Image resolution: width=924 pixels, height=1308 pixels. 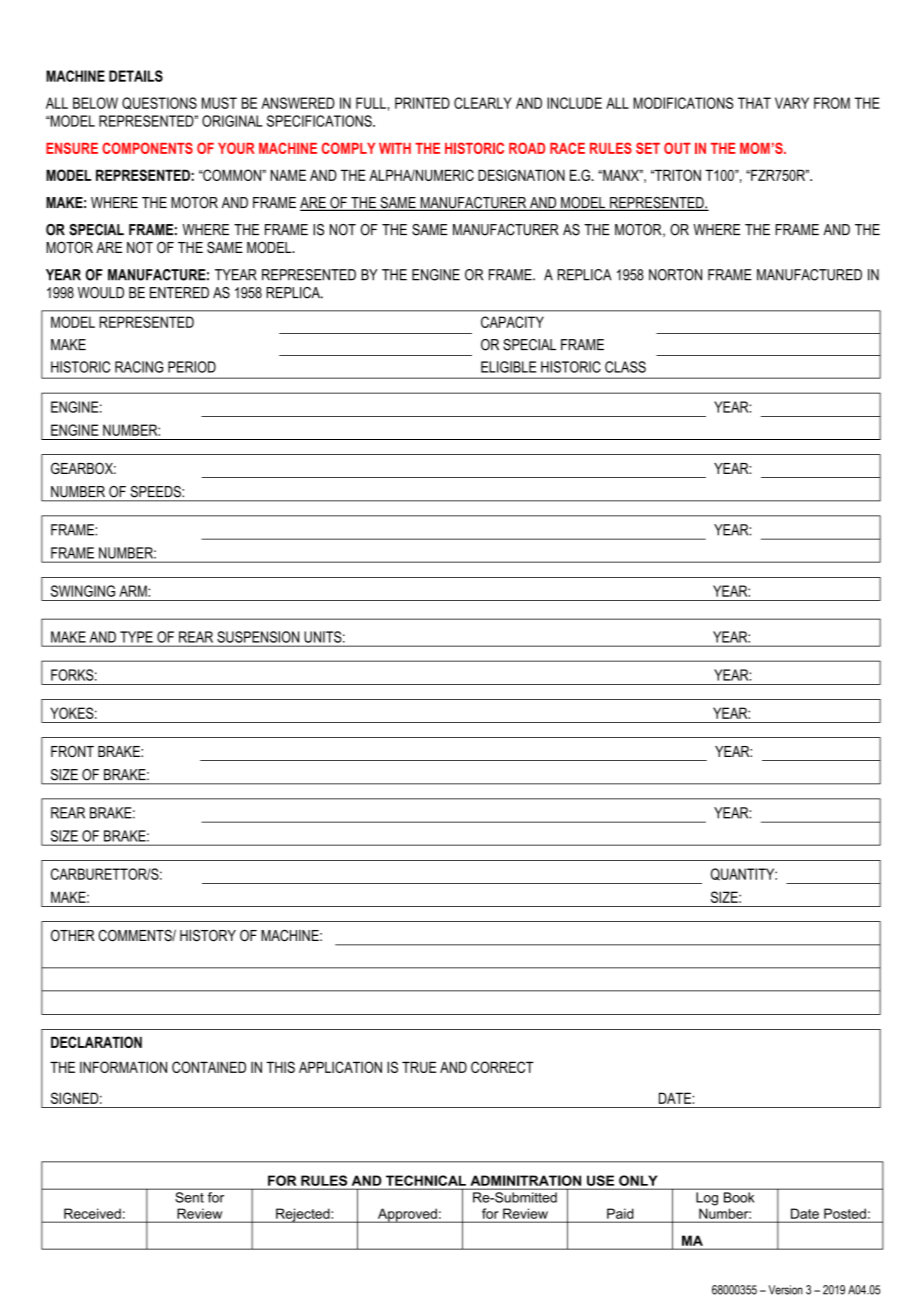 What do you see at coordinates (157, 491) in the screenshot?
I see `SPEEDS` at bounding box center [157, 491].
